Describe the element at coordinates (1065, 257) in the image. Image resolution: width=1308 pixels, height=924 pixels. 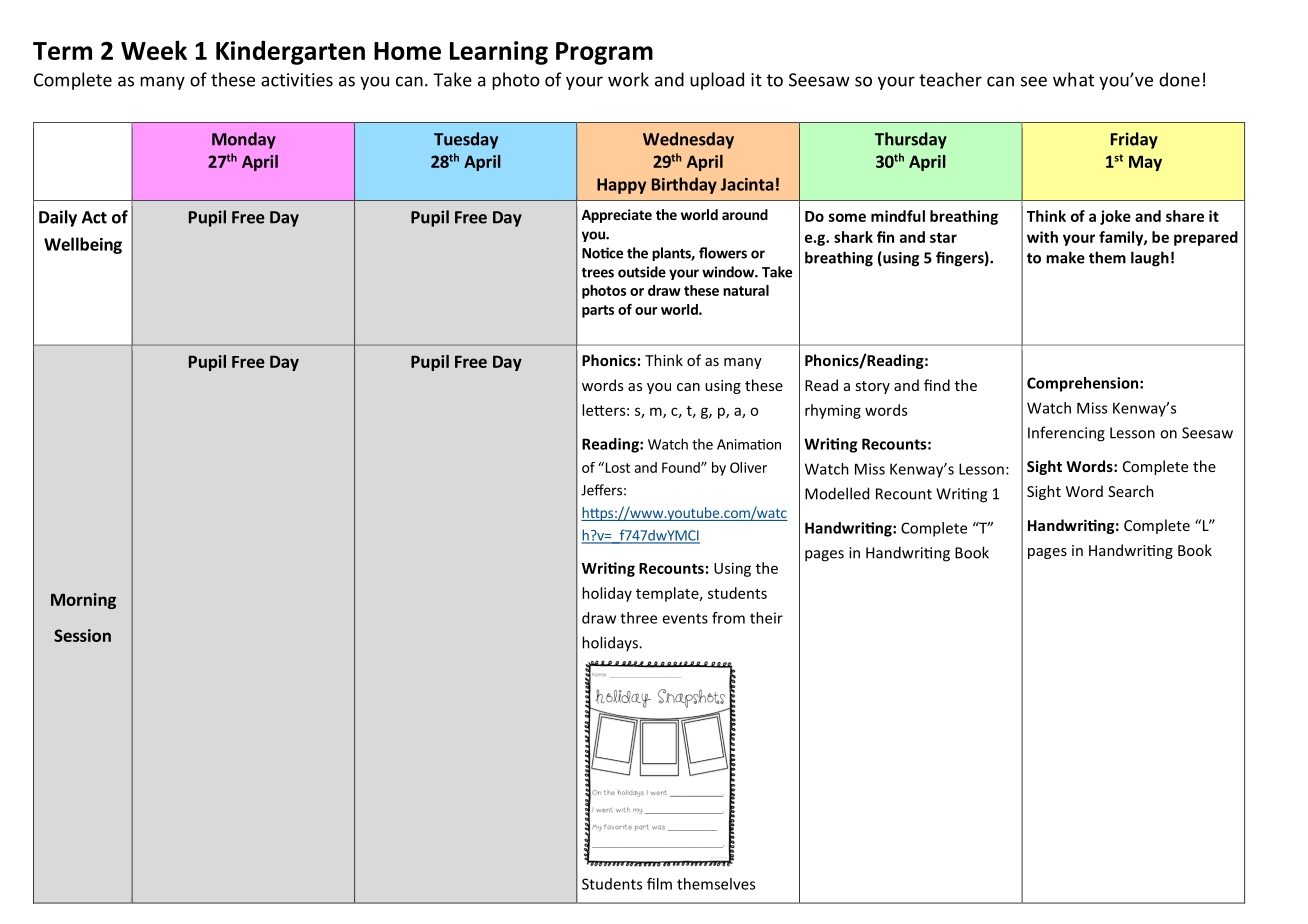
I see `make` at that location.
